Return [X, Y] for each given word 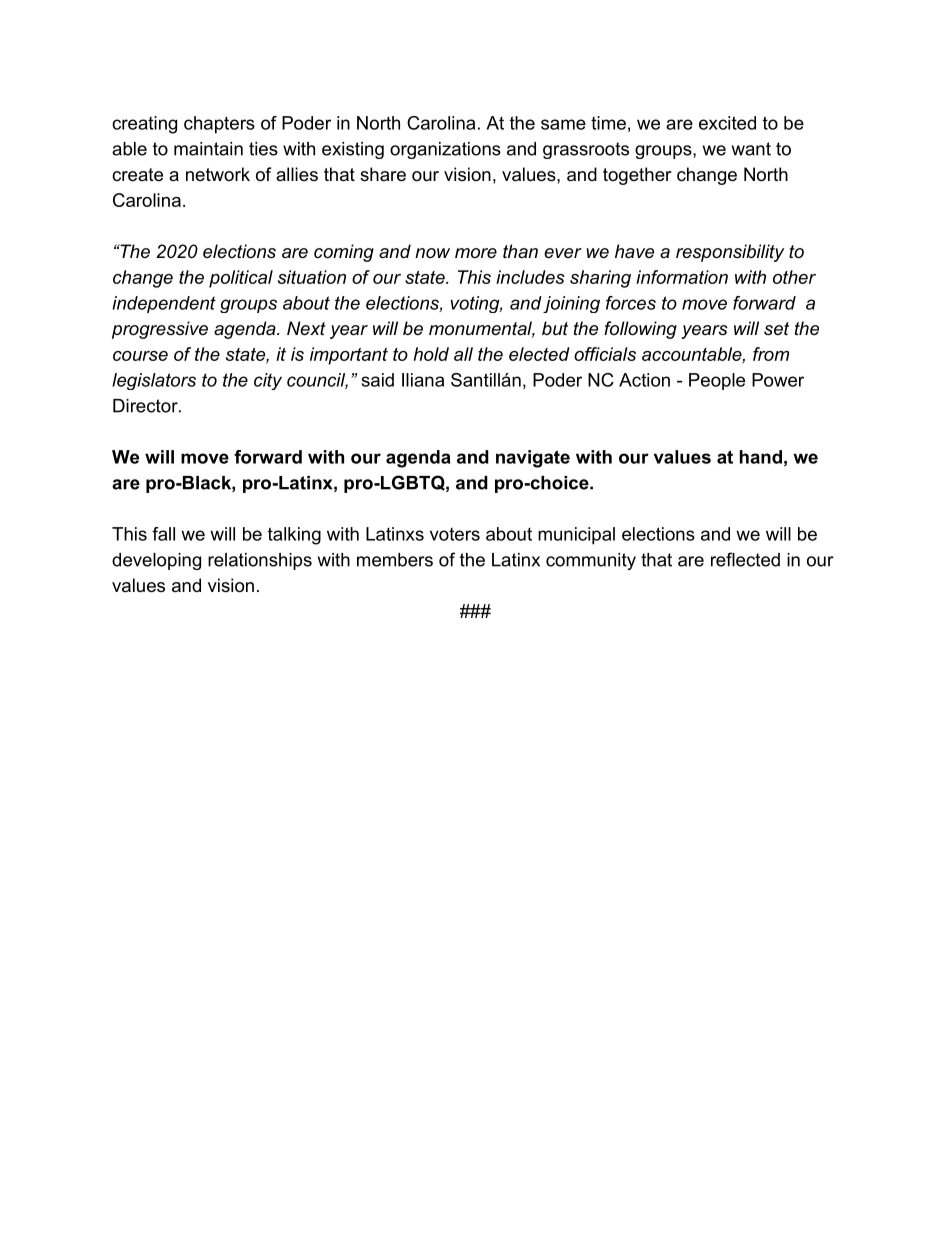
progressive [160, 330]
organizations [445, 150]
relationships [260, 561]
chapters [219, 125]
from [771, 354]
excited [727, 123]
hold [431, 354]
